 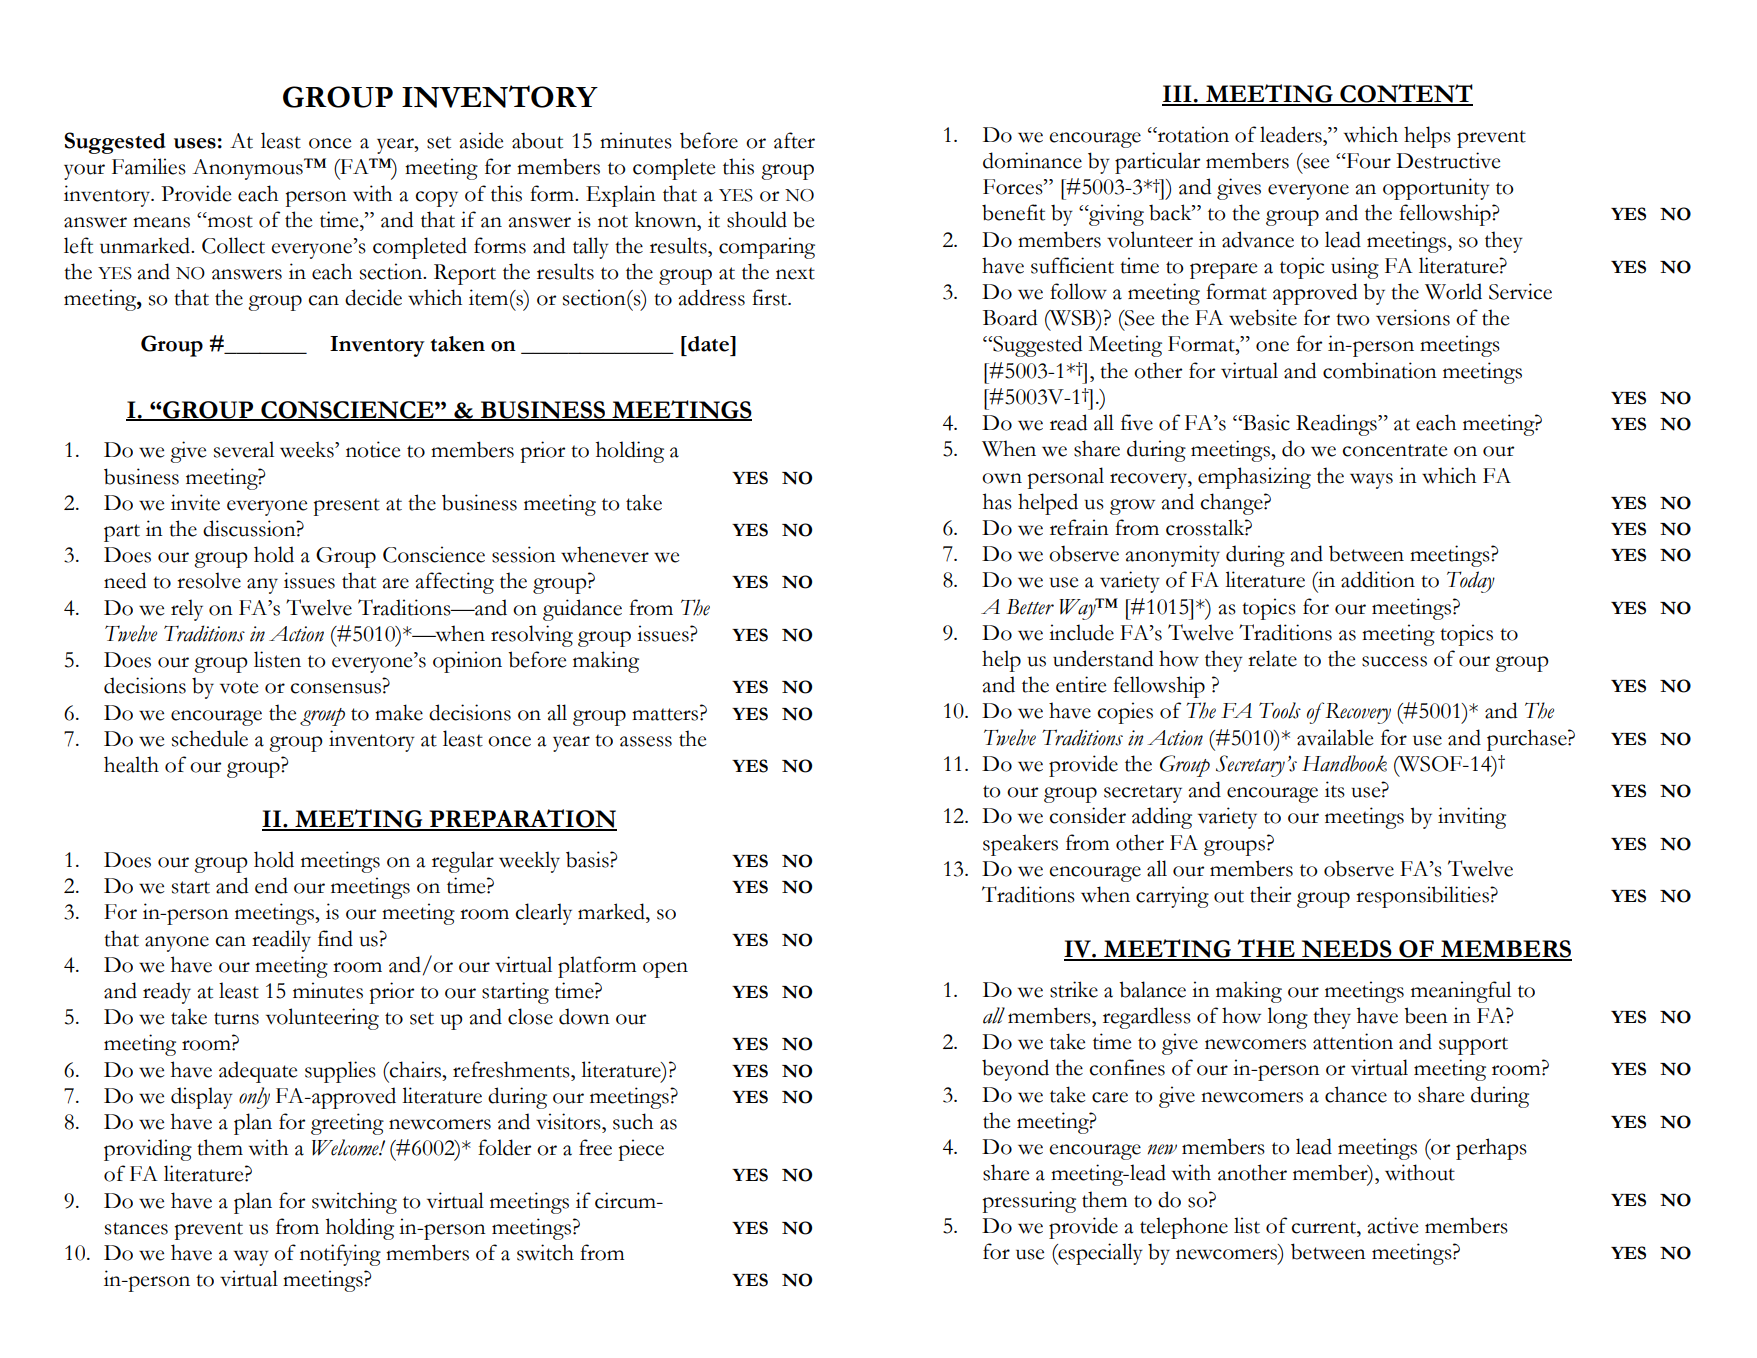 I want to click on after, so click(x=794, y=140).
